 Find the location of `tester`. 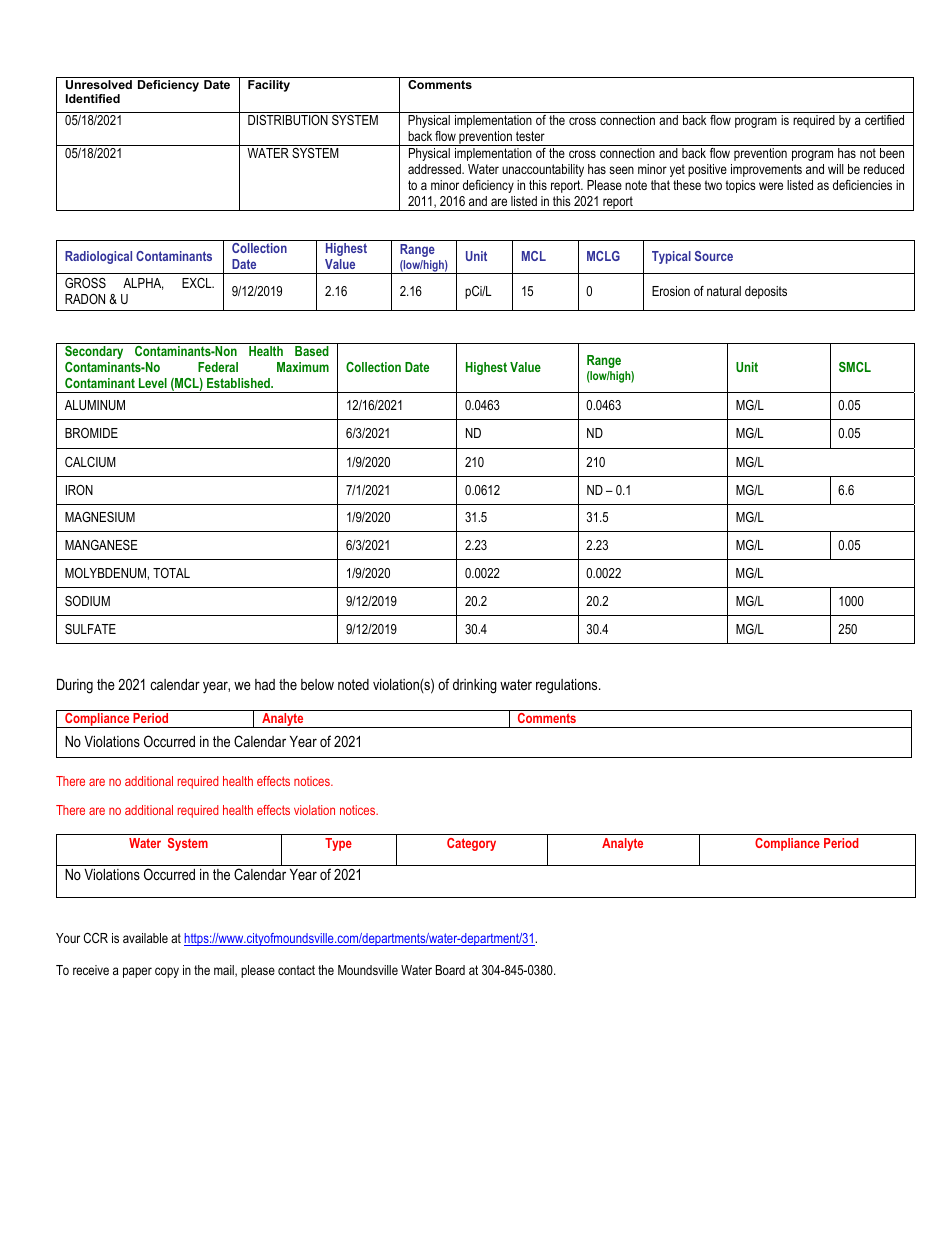

tester is located at coordinates (530, 136).
